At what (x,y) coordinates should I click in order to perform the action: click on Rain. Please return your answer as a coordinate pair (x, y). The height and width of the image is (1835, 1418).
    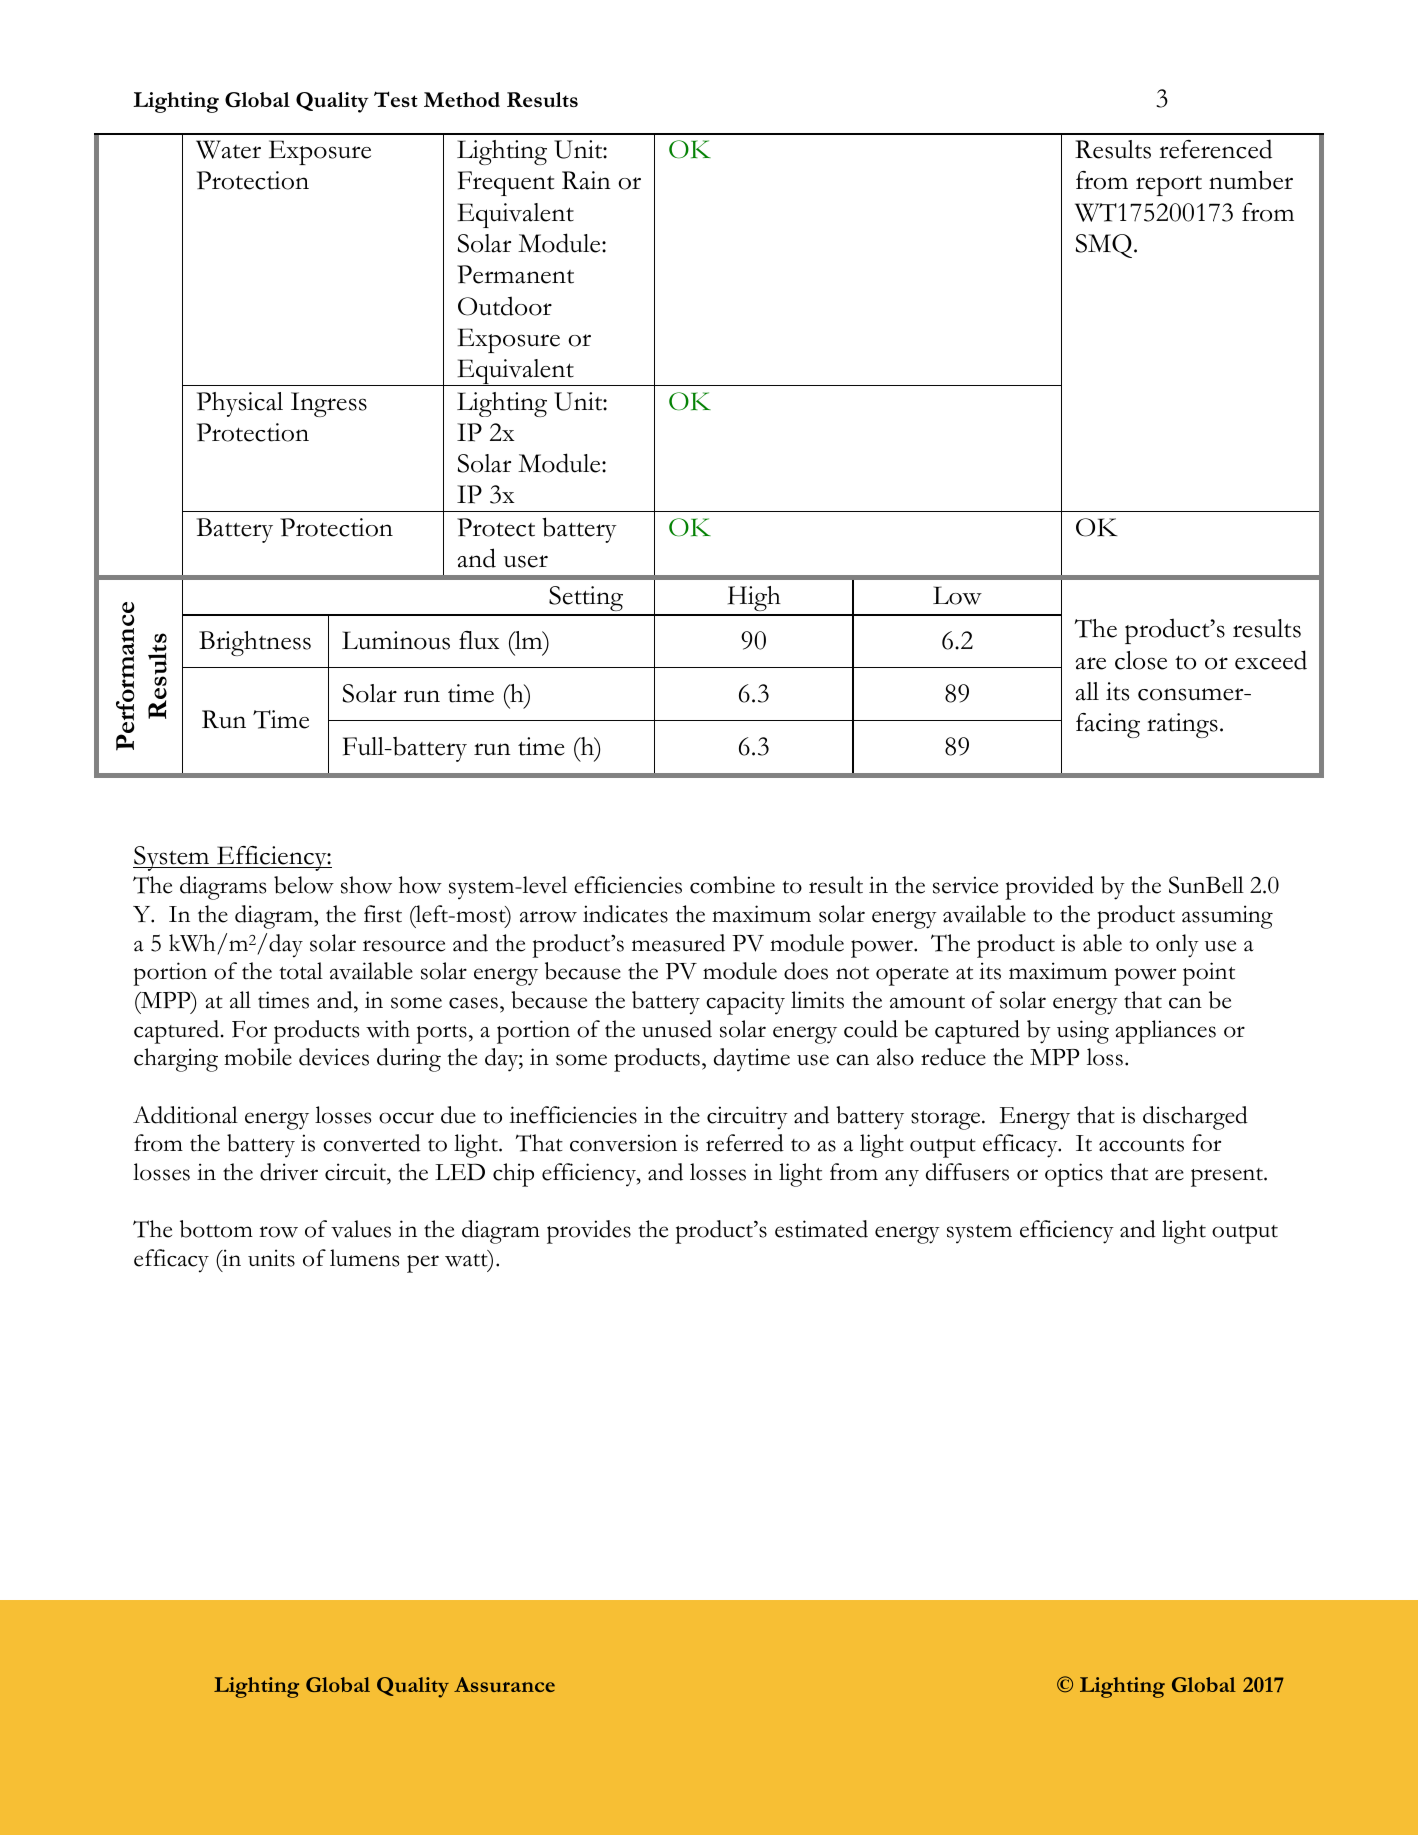
    Looking at the image, I should click on (586, 180).
